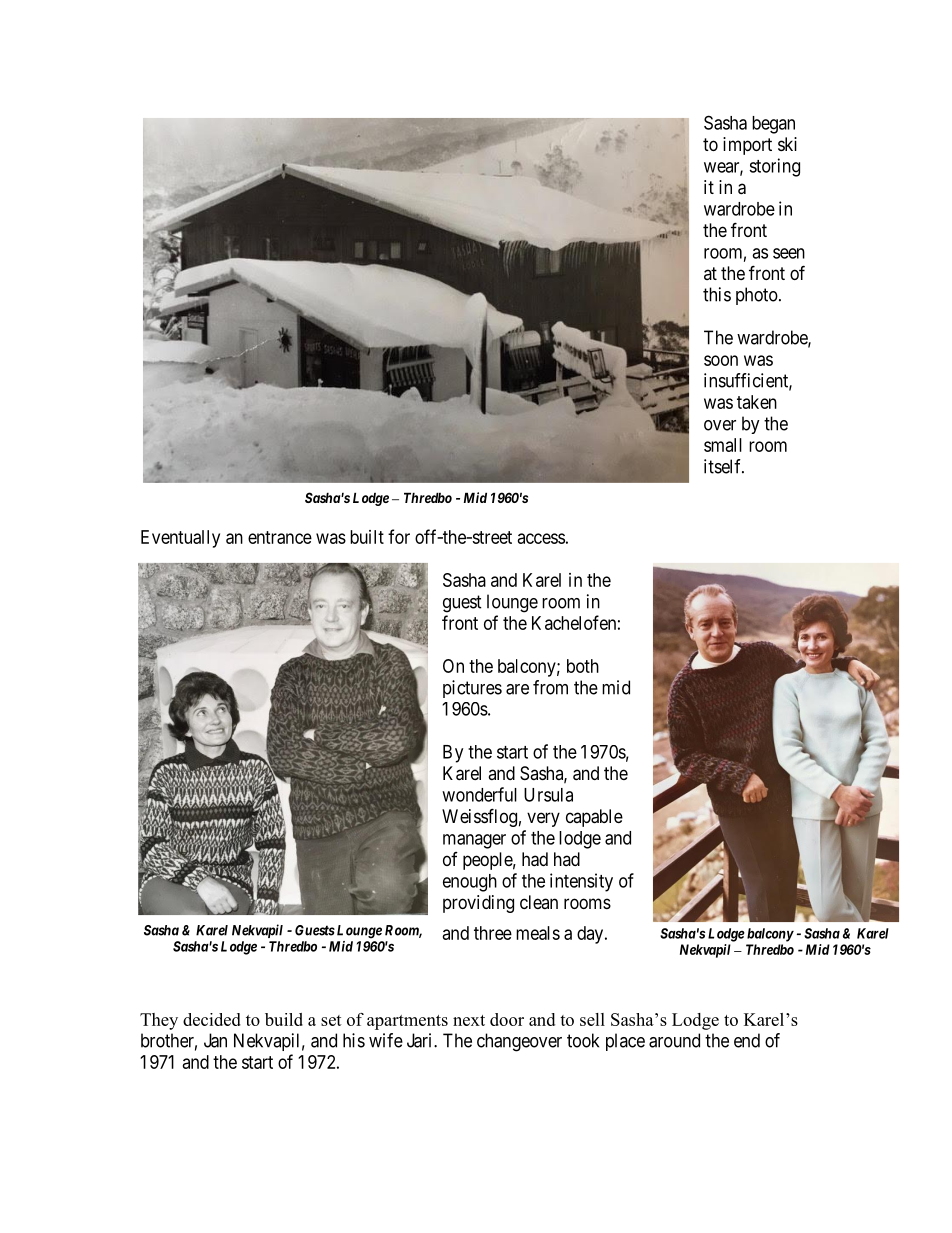 The width and height of the image is (952, 1233). What do you see at coordinates (747, 146) in the image?
I see `import` at bounding box center [747, 146].
